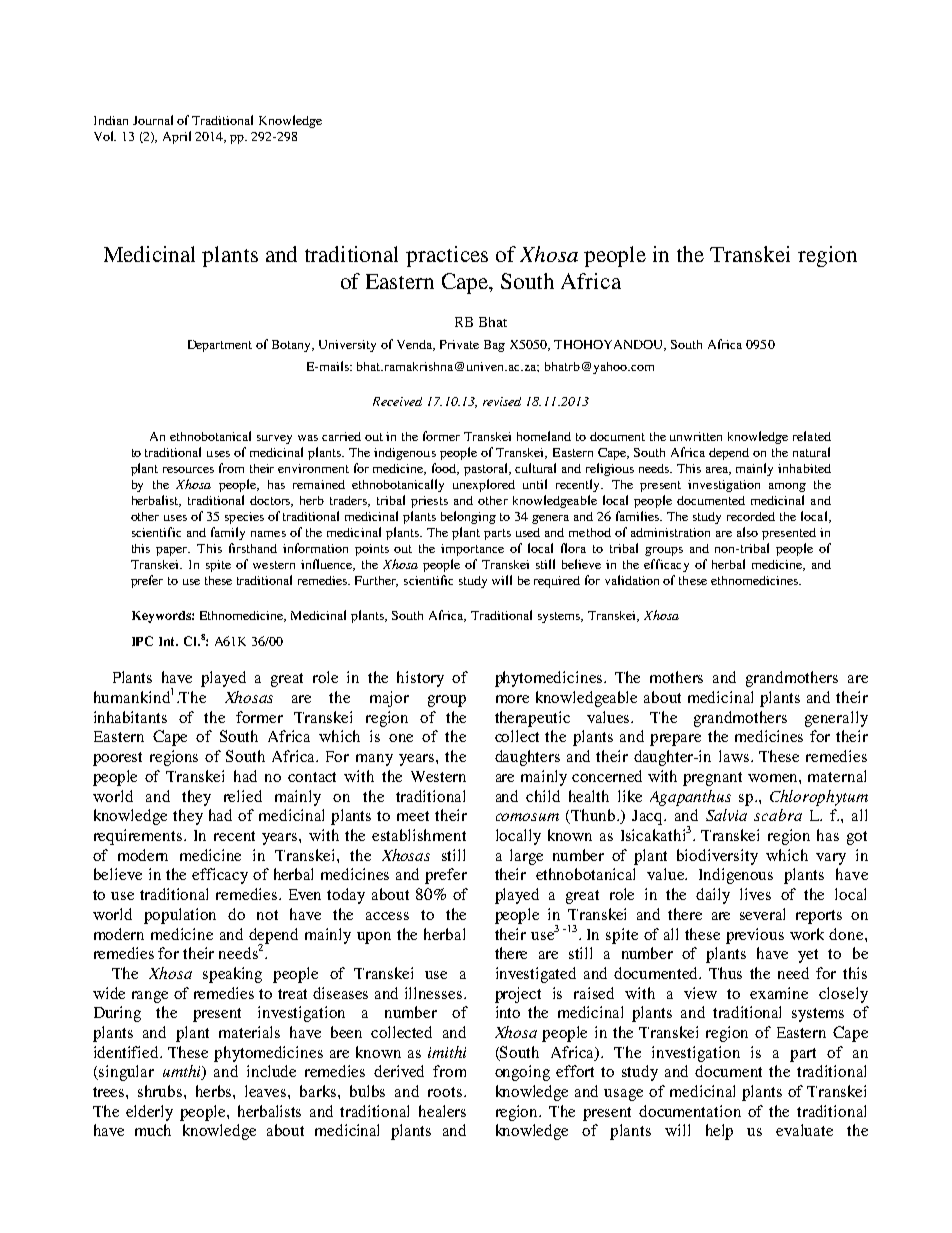 The width and height of the screenshot is (952, 1233). Describe the element at coordinates (494, 346) in the screenshot. I see `Bag` at that location.
